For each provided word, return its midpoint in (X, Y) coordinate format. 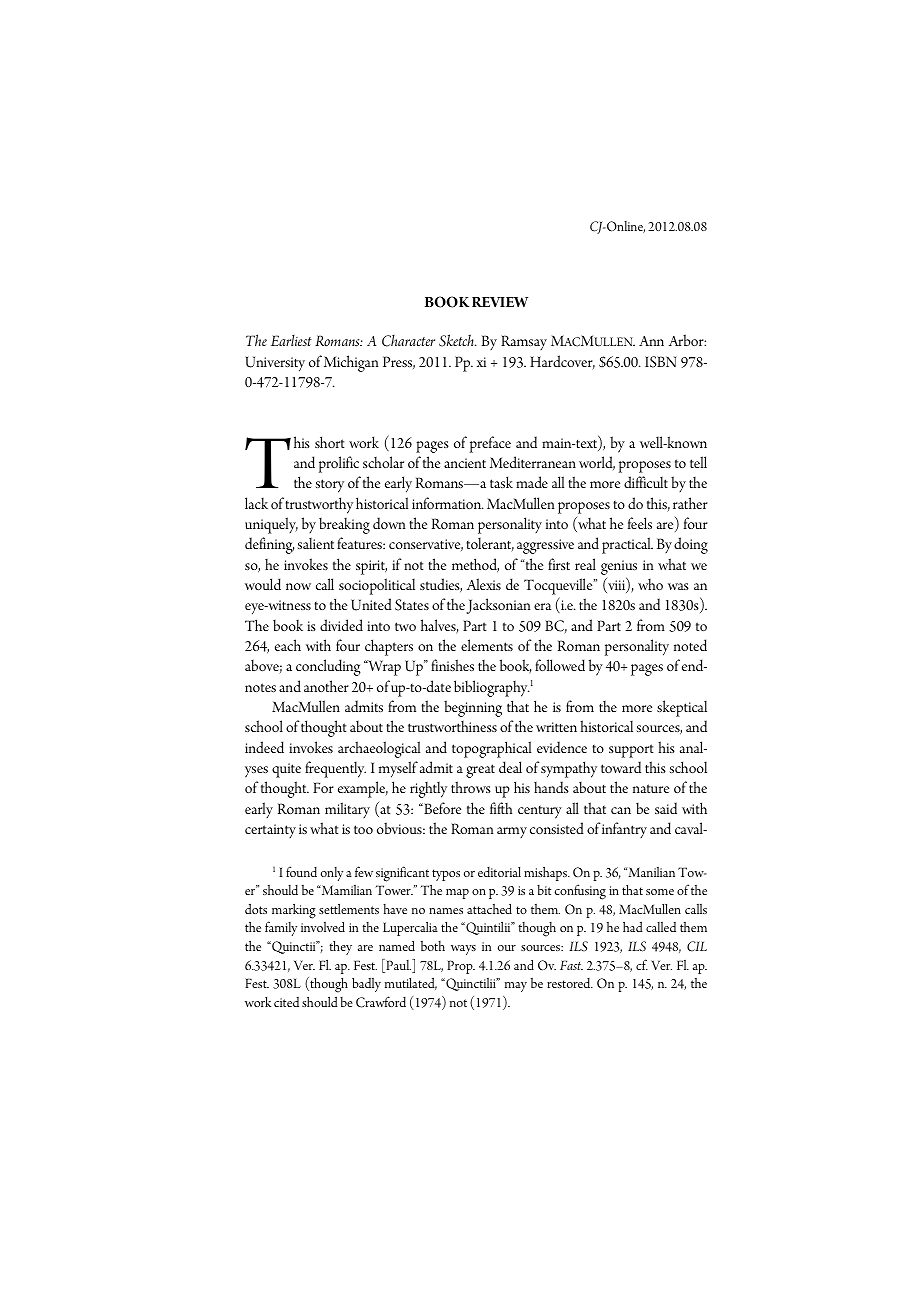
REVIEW (500, 302)
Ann (651, 341)
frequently (335, 769)
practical (627, 545)
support (631, 751)
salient (316, 543)
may (516, 987)
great (480, 771)
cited (286, 1002)
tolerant (490, 544)
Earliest (291, 340)
